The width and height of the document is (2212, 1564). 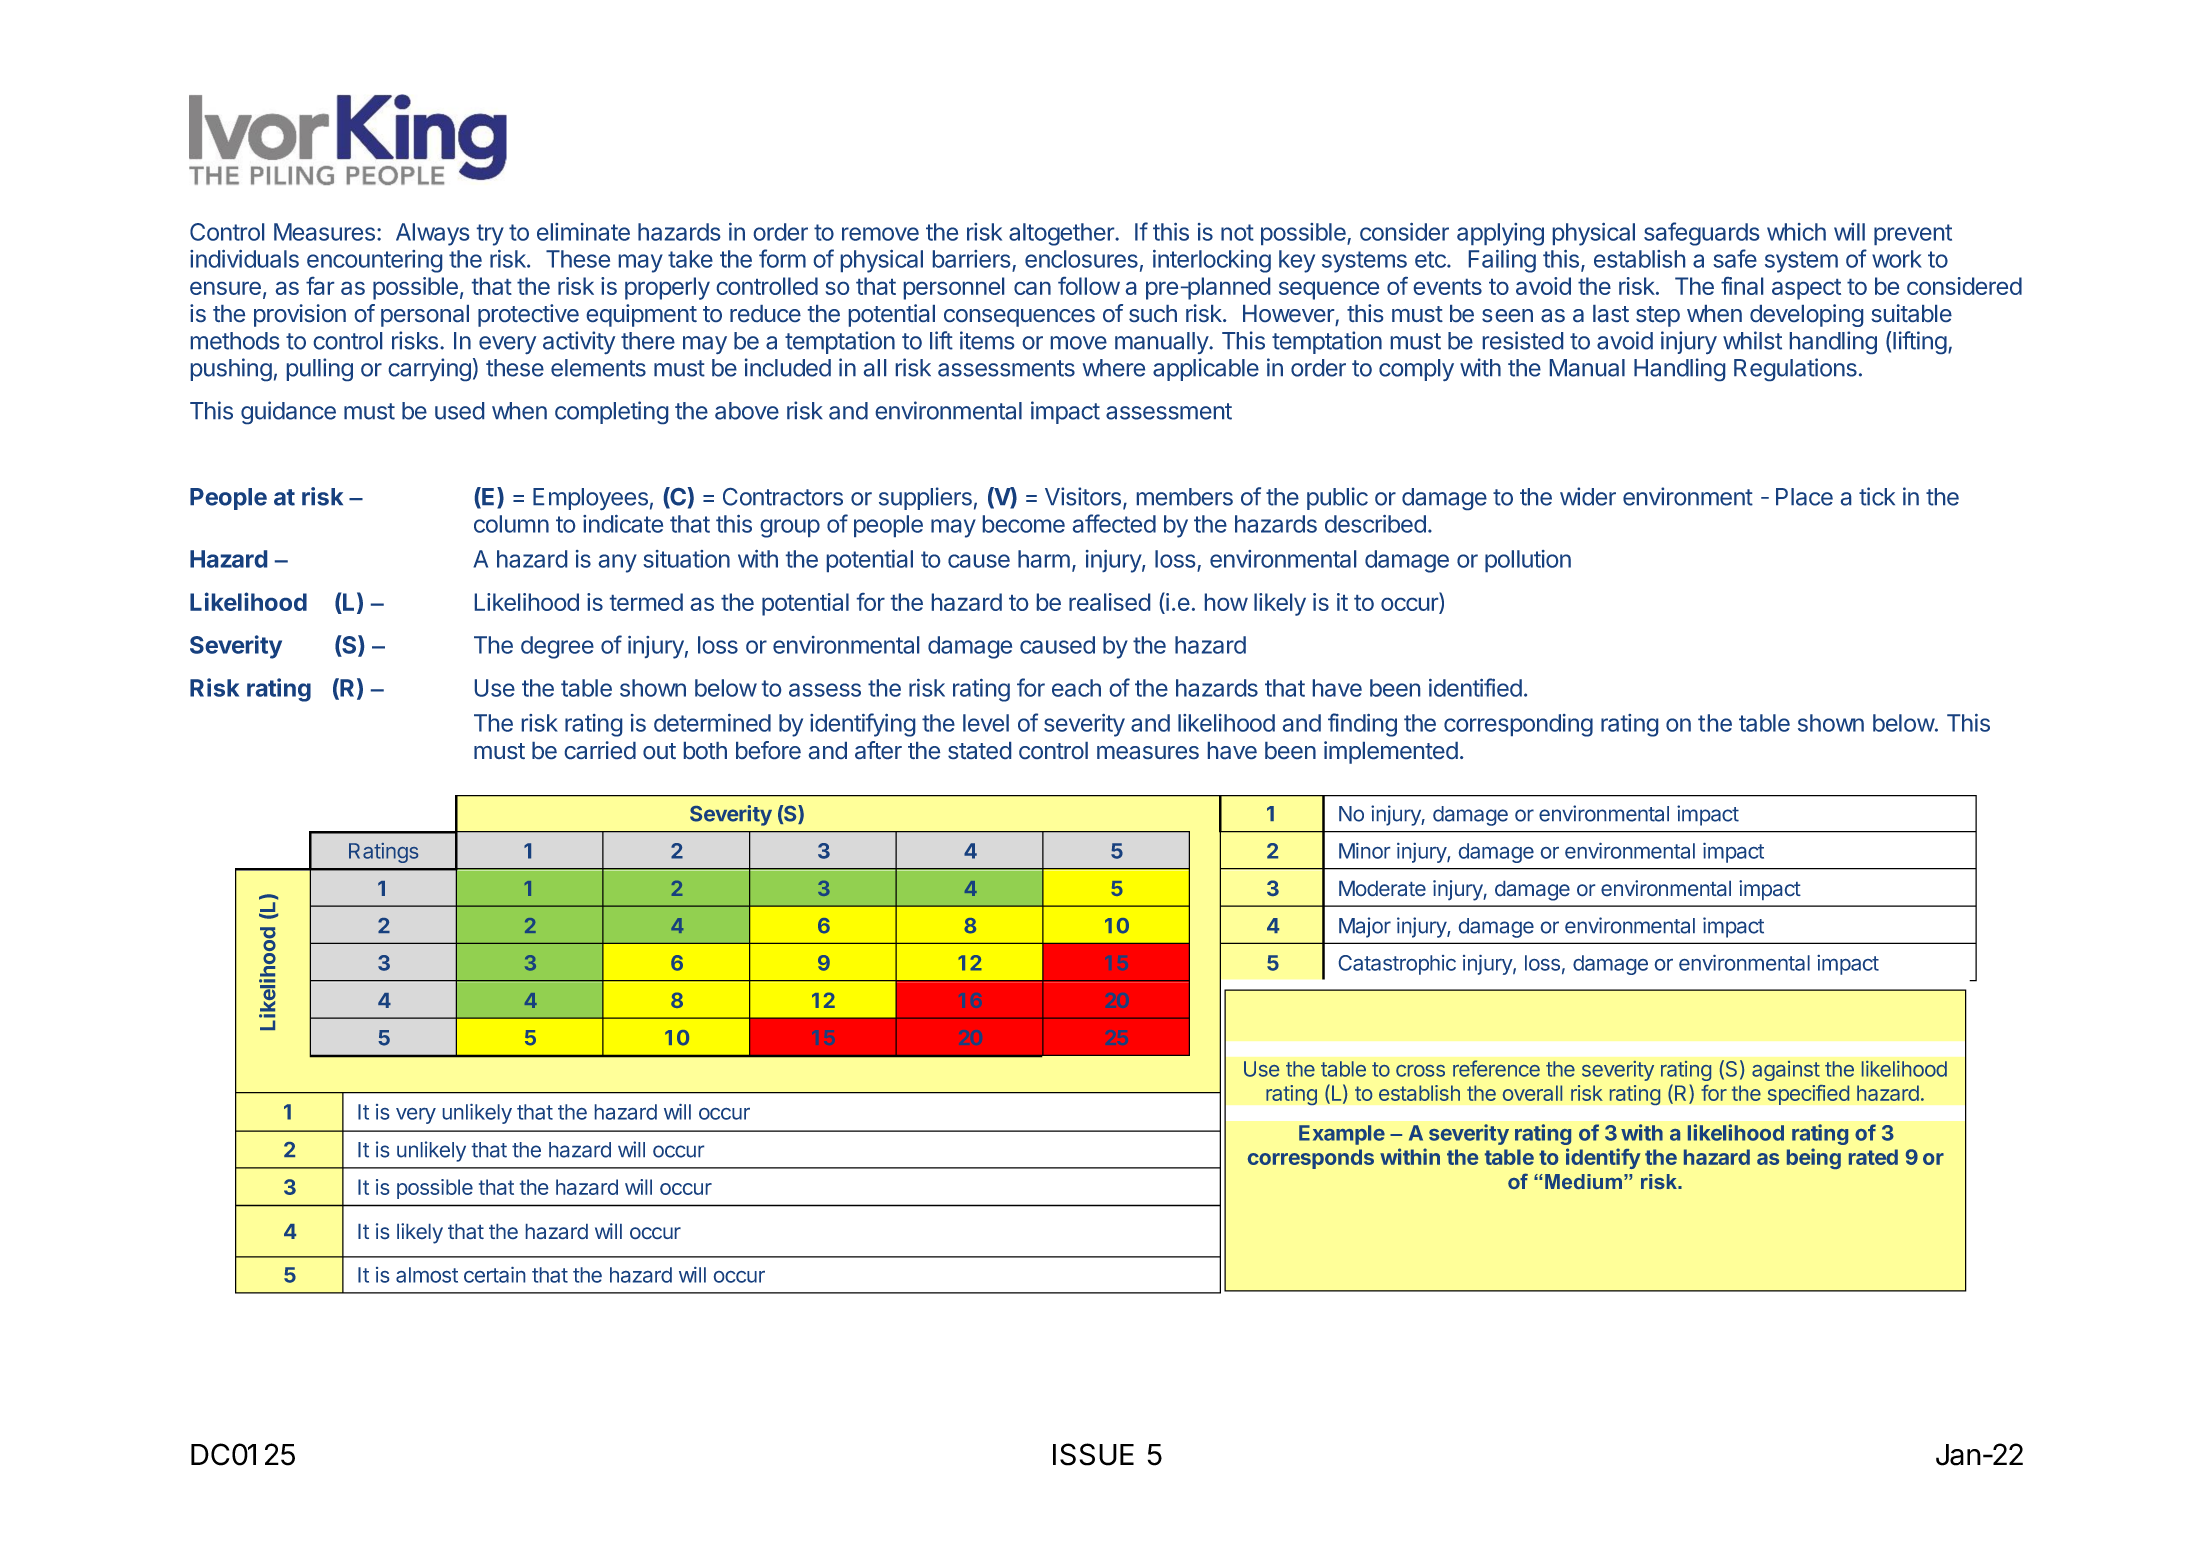 What do you see at coordinates (427, 1275) in the document?
I see `almost` at bounding box center [427, 1275].
